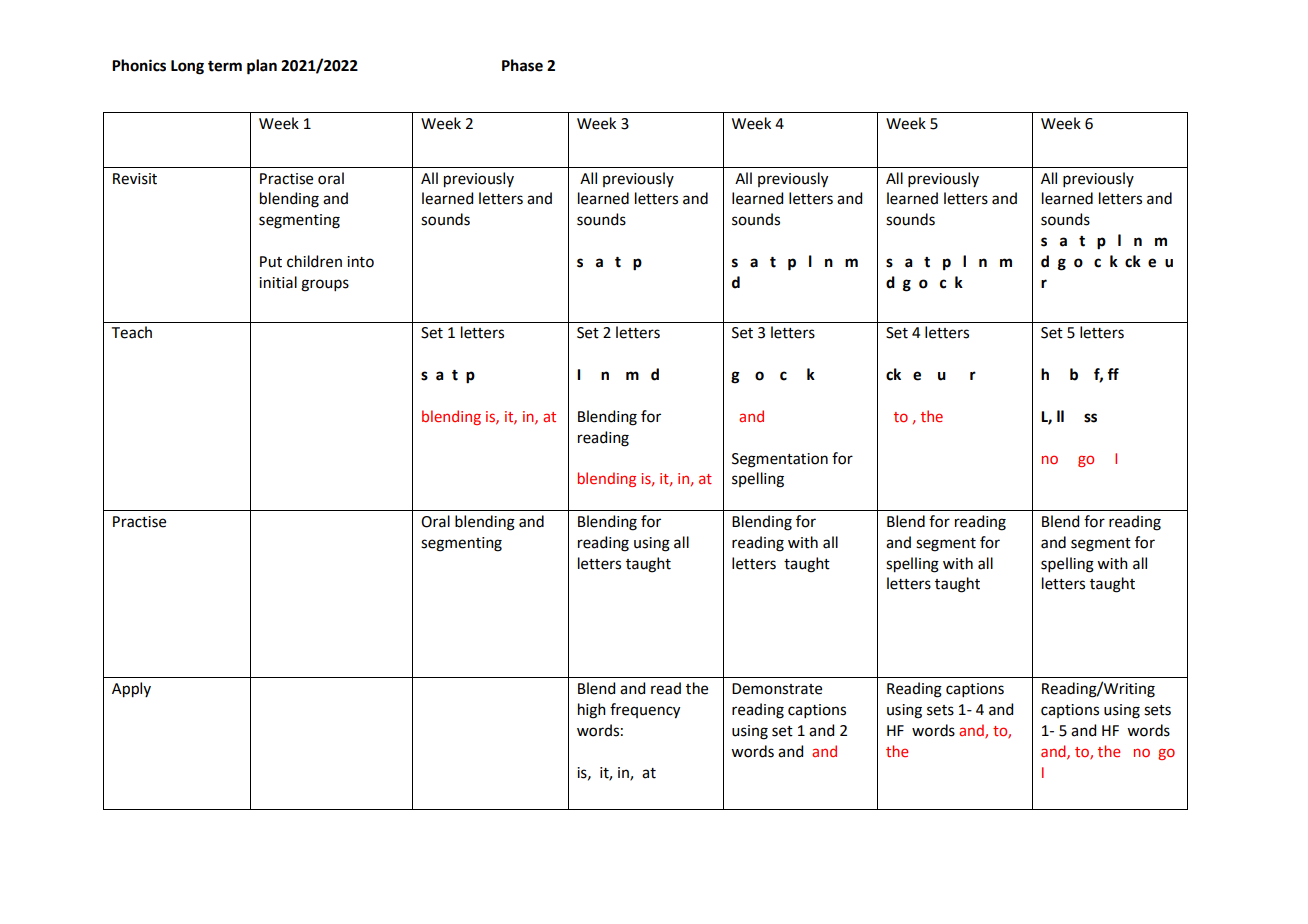  Describe the element at coordinates (522, 65) in the document. I see `Phase` at that location.
